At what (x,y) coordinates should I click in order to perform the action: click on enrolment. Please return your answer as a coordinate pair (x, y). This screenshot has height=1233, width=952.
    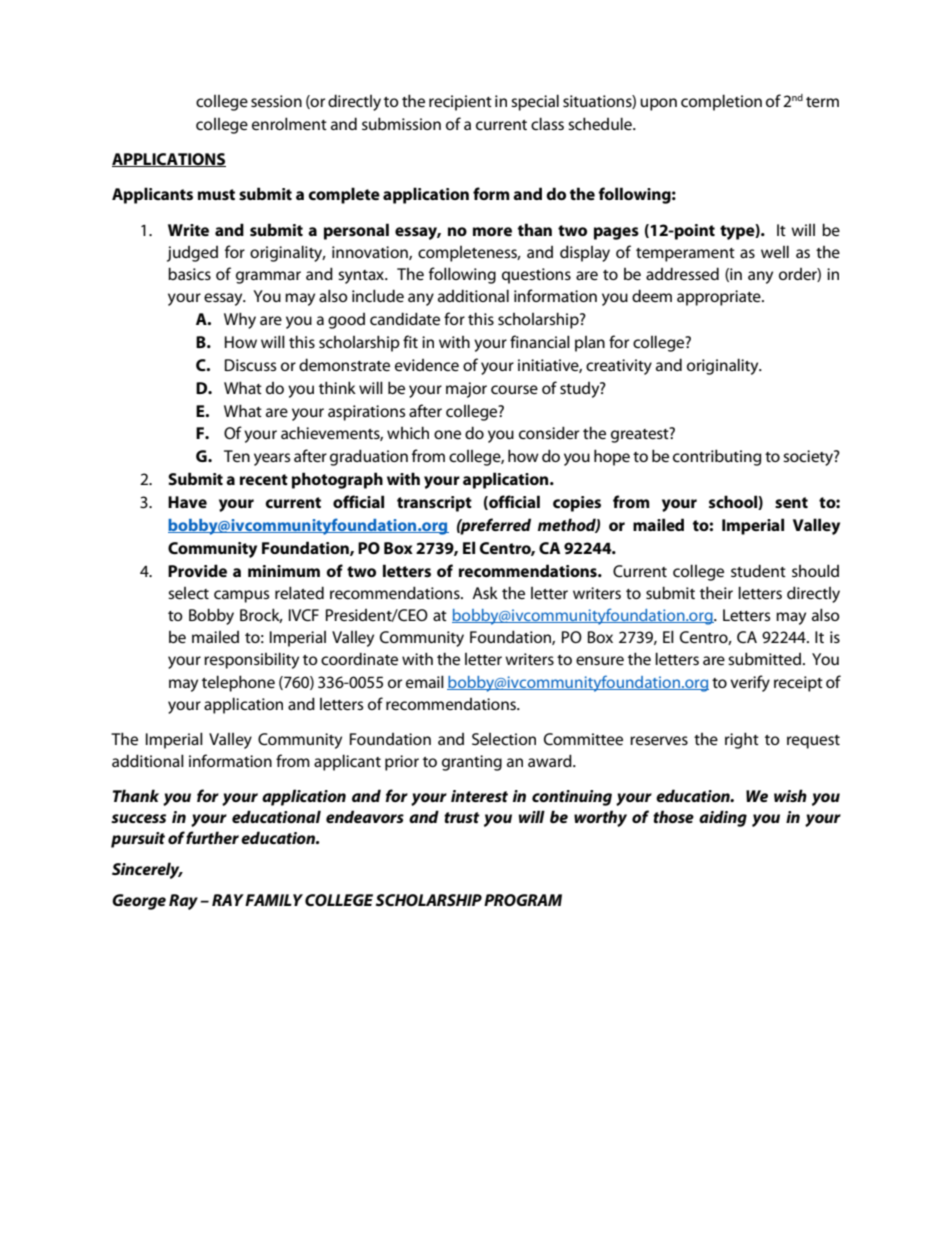
    Looking at the image, I should click on (289, 123).
